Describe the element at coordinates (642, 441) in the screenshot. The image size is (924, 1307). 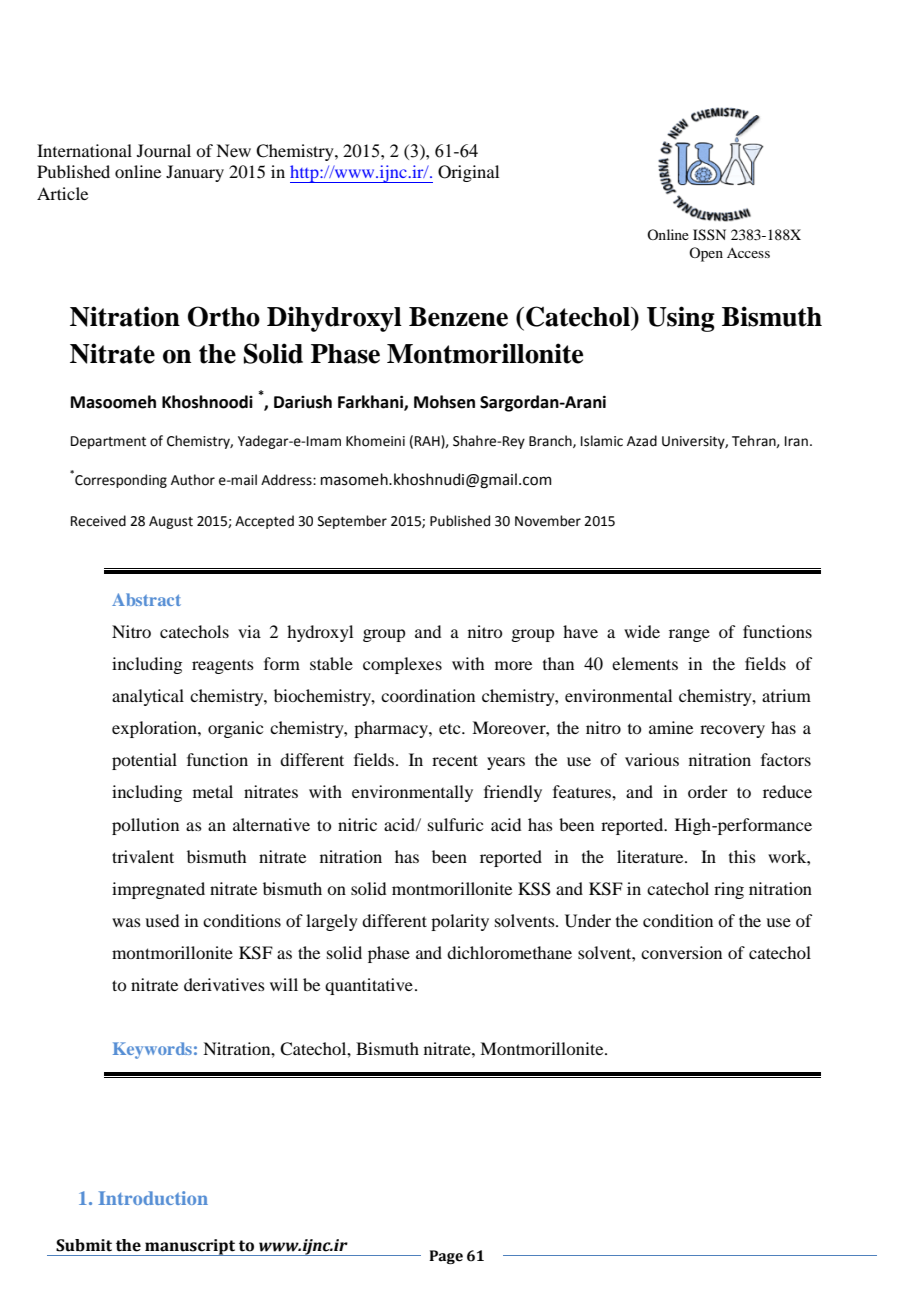
I see `Azad` at that location.
